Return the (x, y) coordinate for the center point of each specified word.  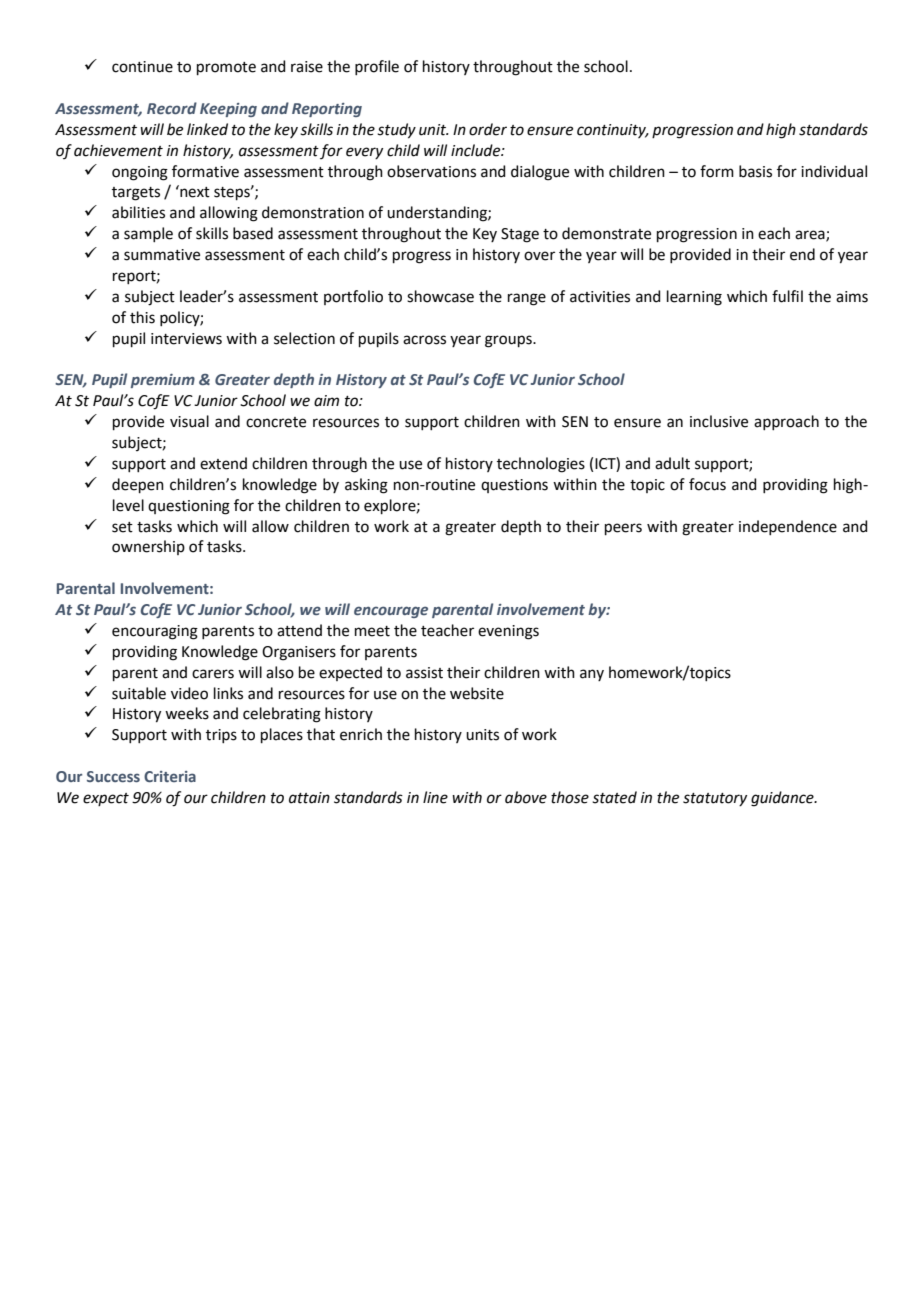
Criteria (170, 776)
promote (226, 68)
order (488, 129)
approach (786, 422)
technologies (541, 465)
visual (189, 421)
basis (755, 171)
